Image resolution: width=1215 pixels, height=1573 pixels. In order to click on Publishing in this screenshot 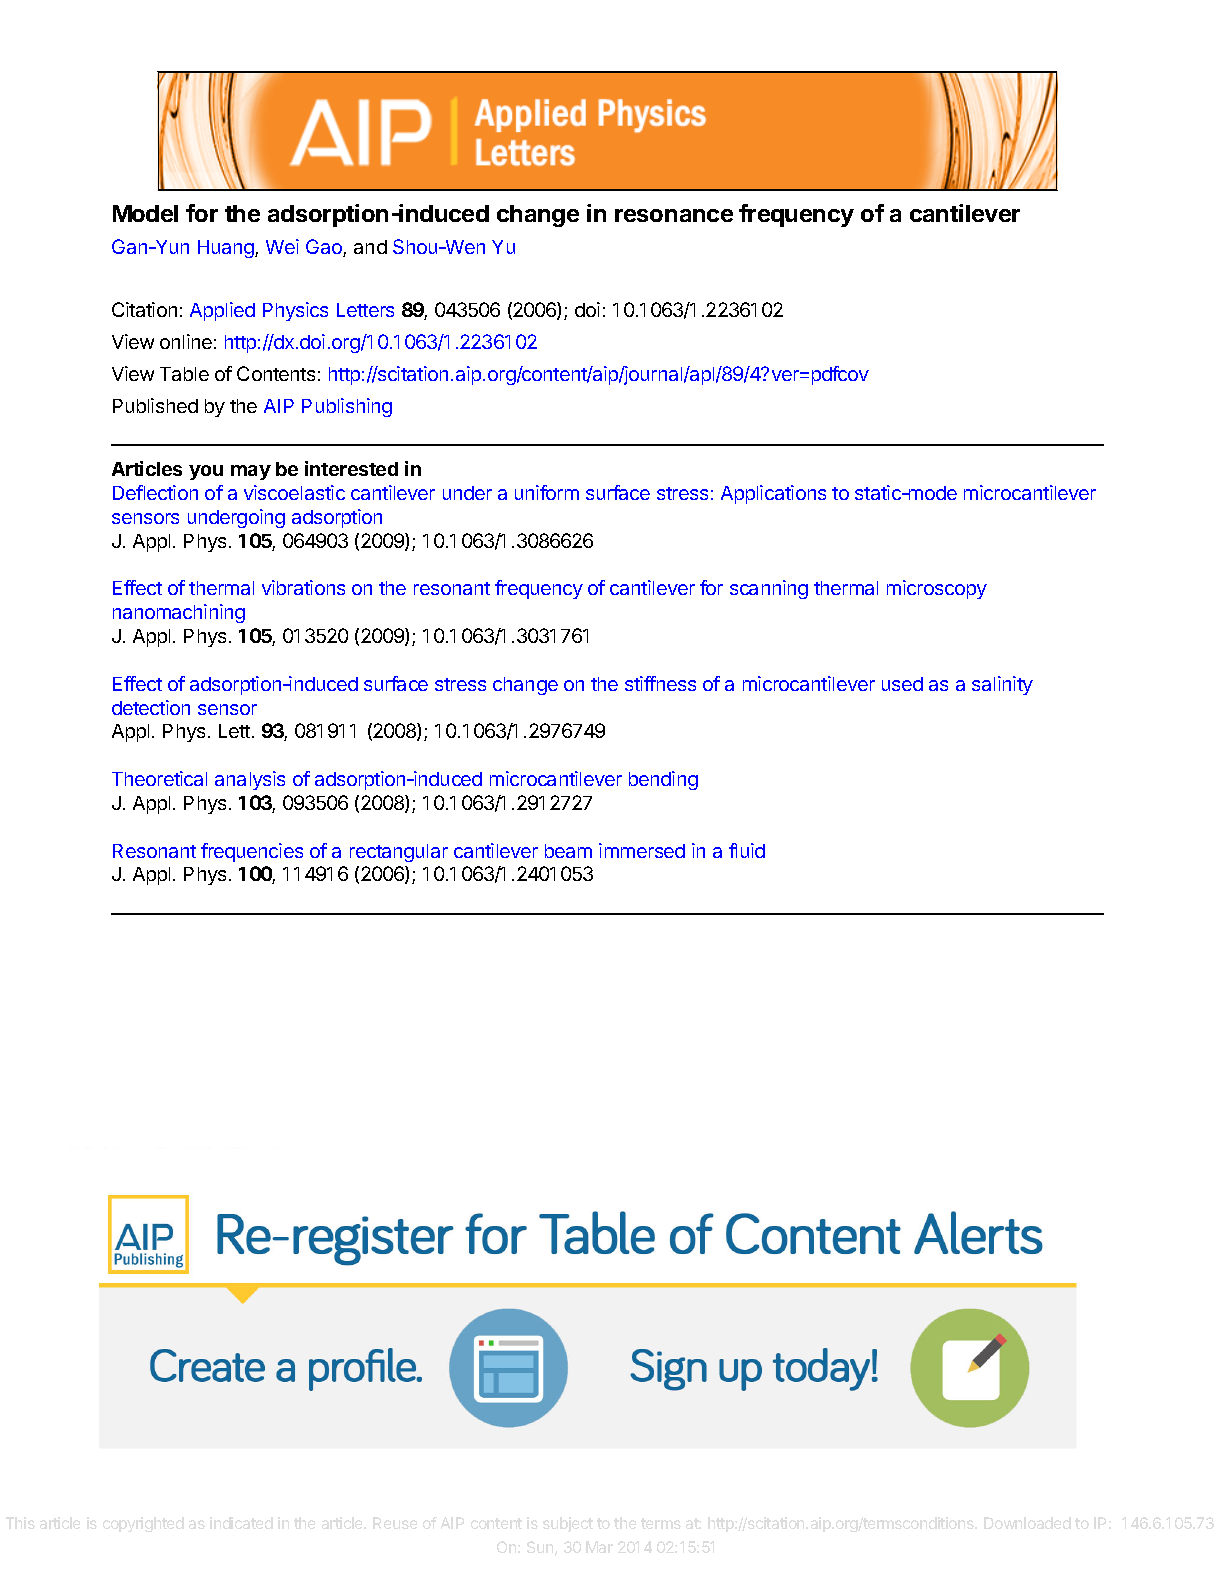, I will do `click(347, 407)`.
